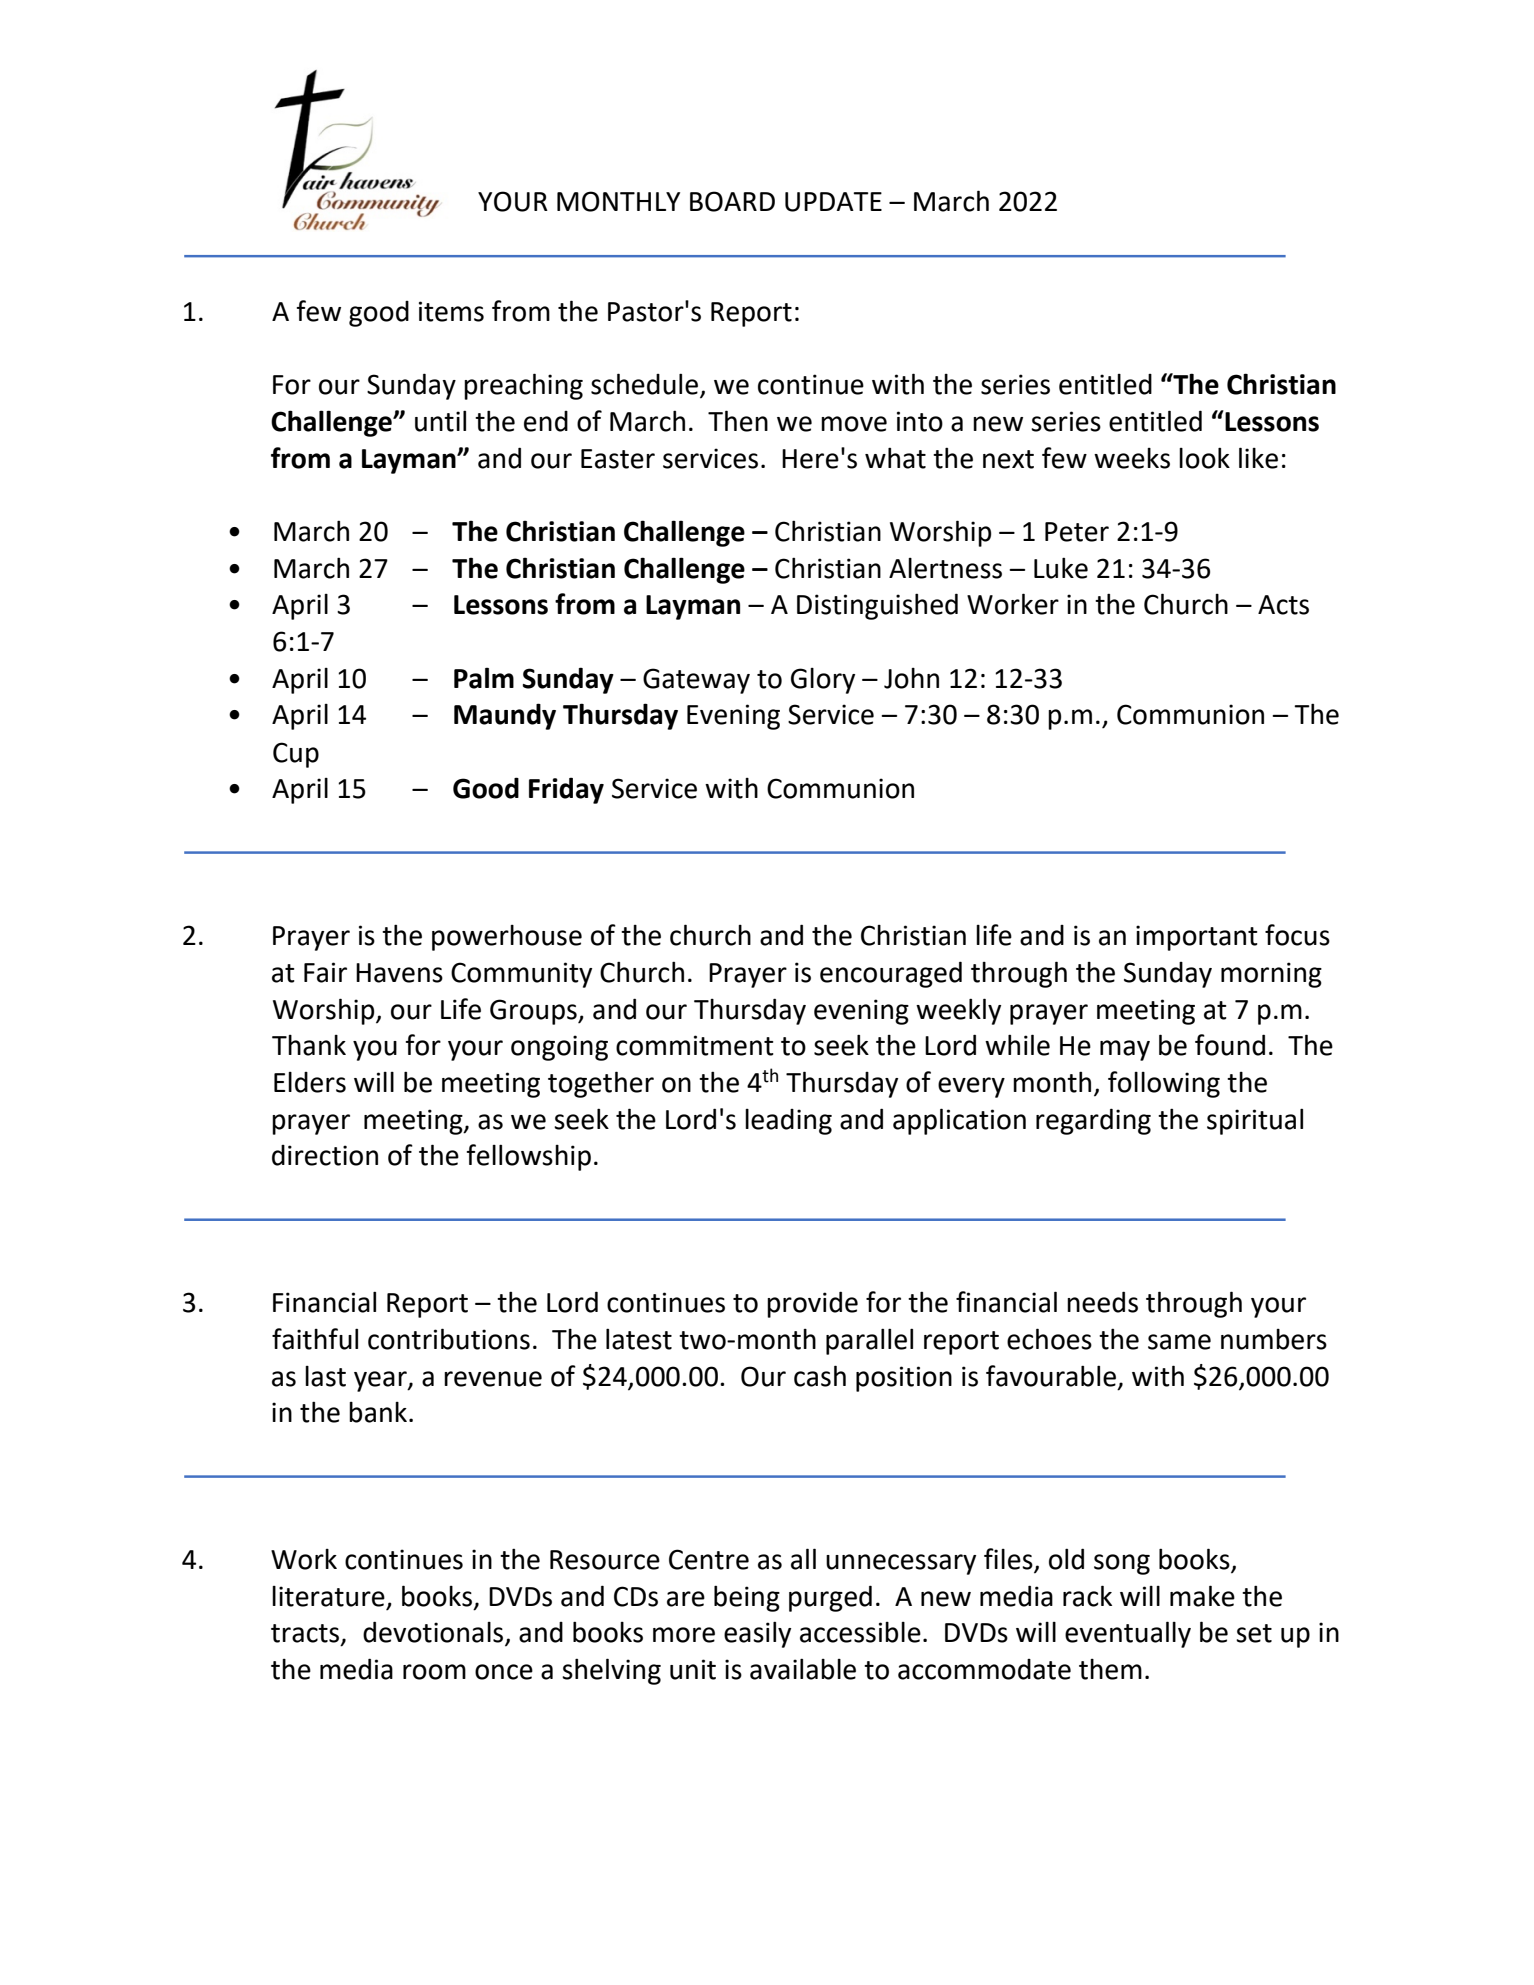  What do you see at coordinates (451, 311) in the image?
I see `items` at bounding box center [451, 311].
